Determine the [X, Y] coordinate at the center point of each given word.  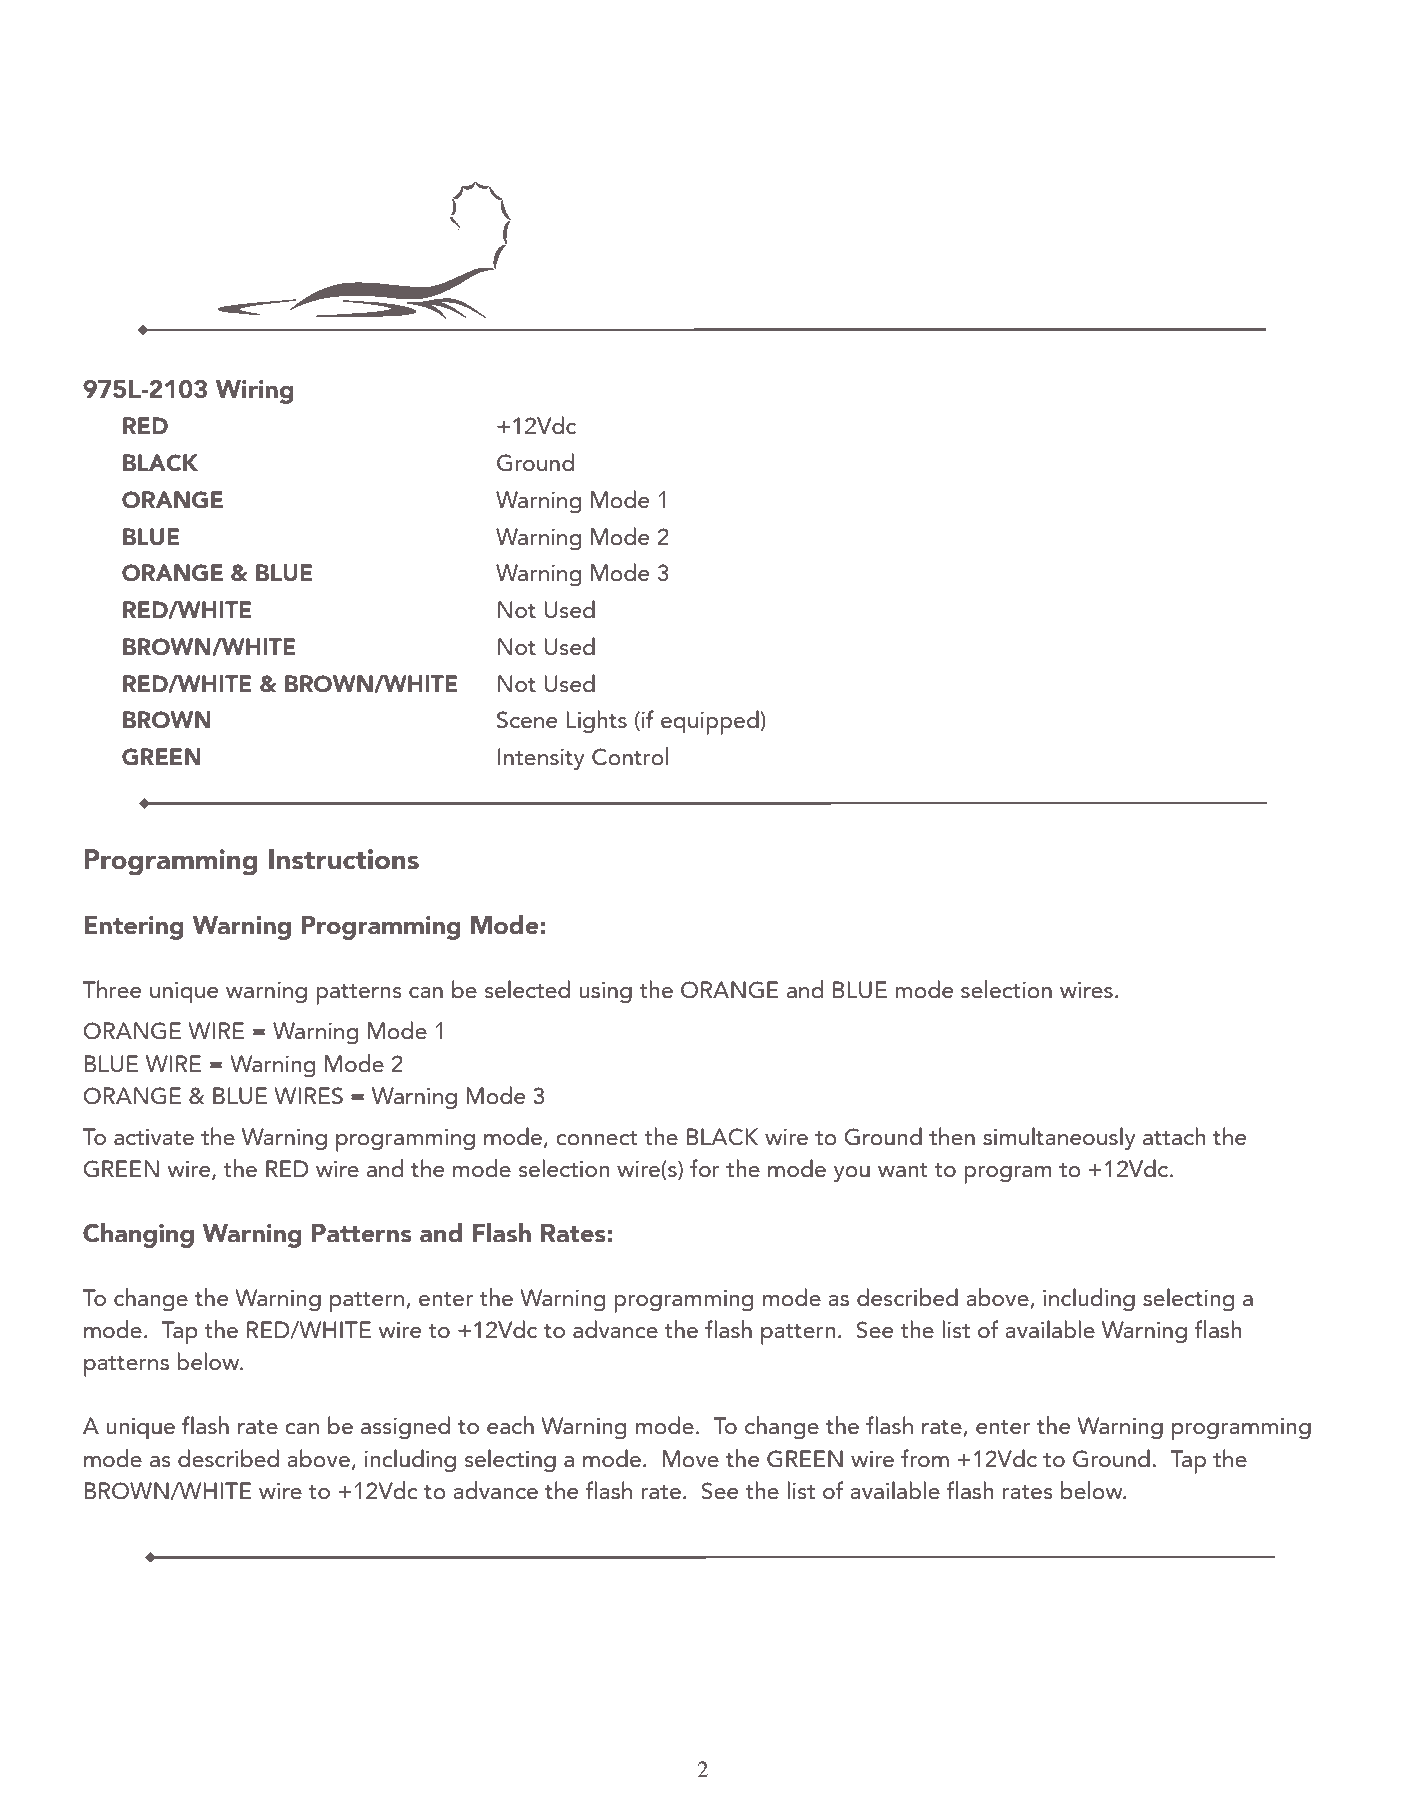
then [952, 1136]
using [605, 992]
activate [154, 1137]
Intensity [541, 759]
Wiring [255, 392]
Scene [527, 720]
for [704, 1168]
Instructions [344, 859]
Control [630, 756]
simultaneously [1059, 1139]
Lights [596, 722]
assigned [405, 1428]
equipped [711, 722]
